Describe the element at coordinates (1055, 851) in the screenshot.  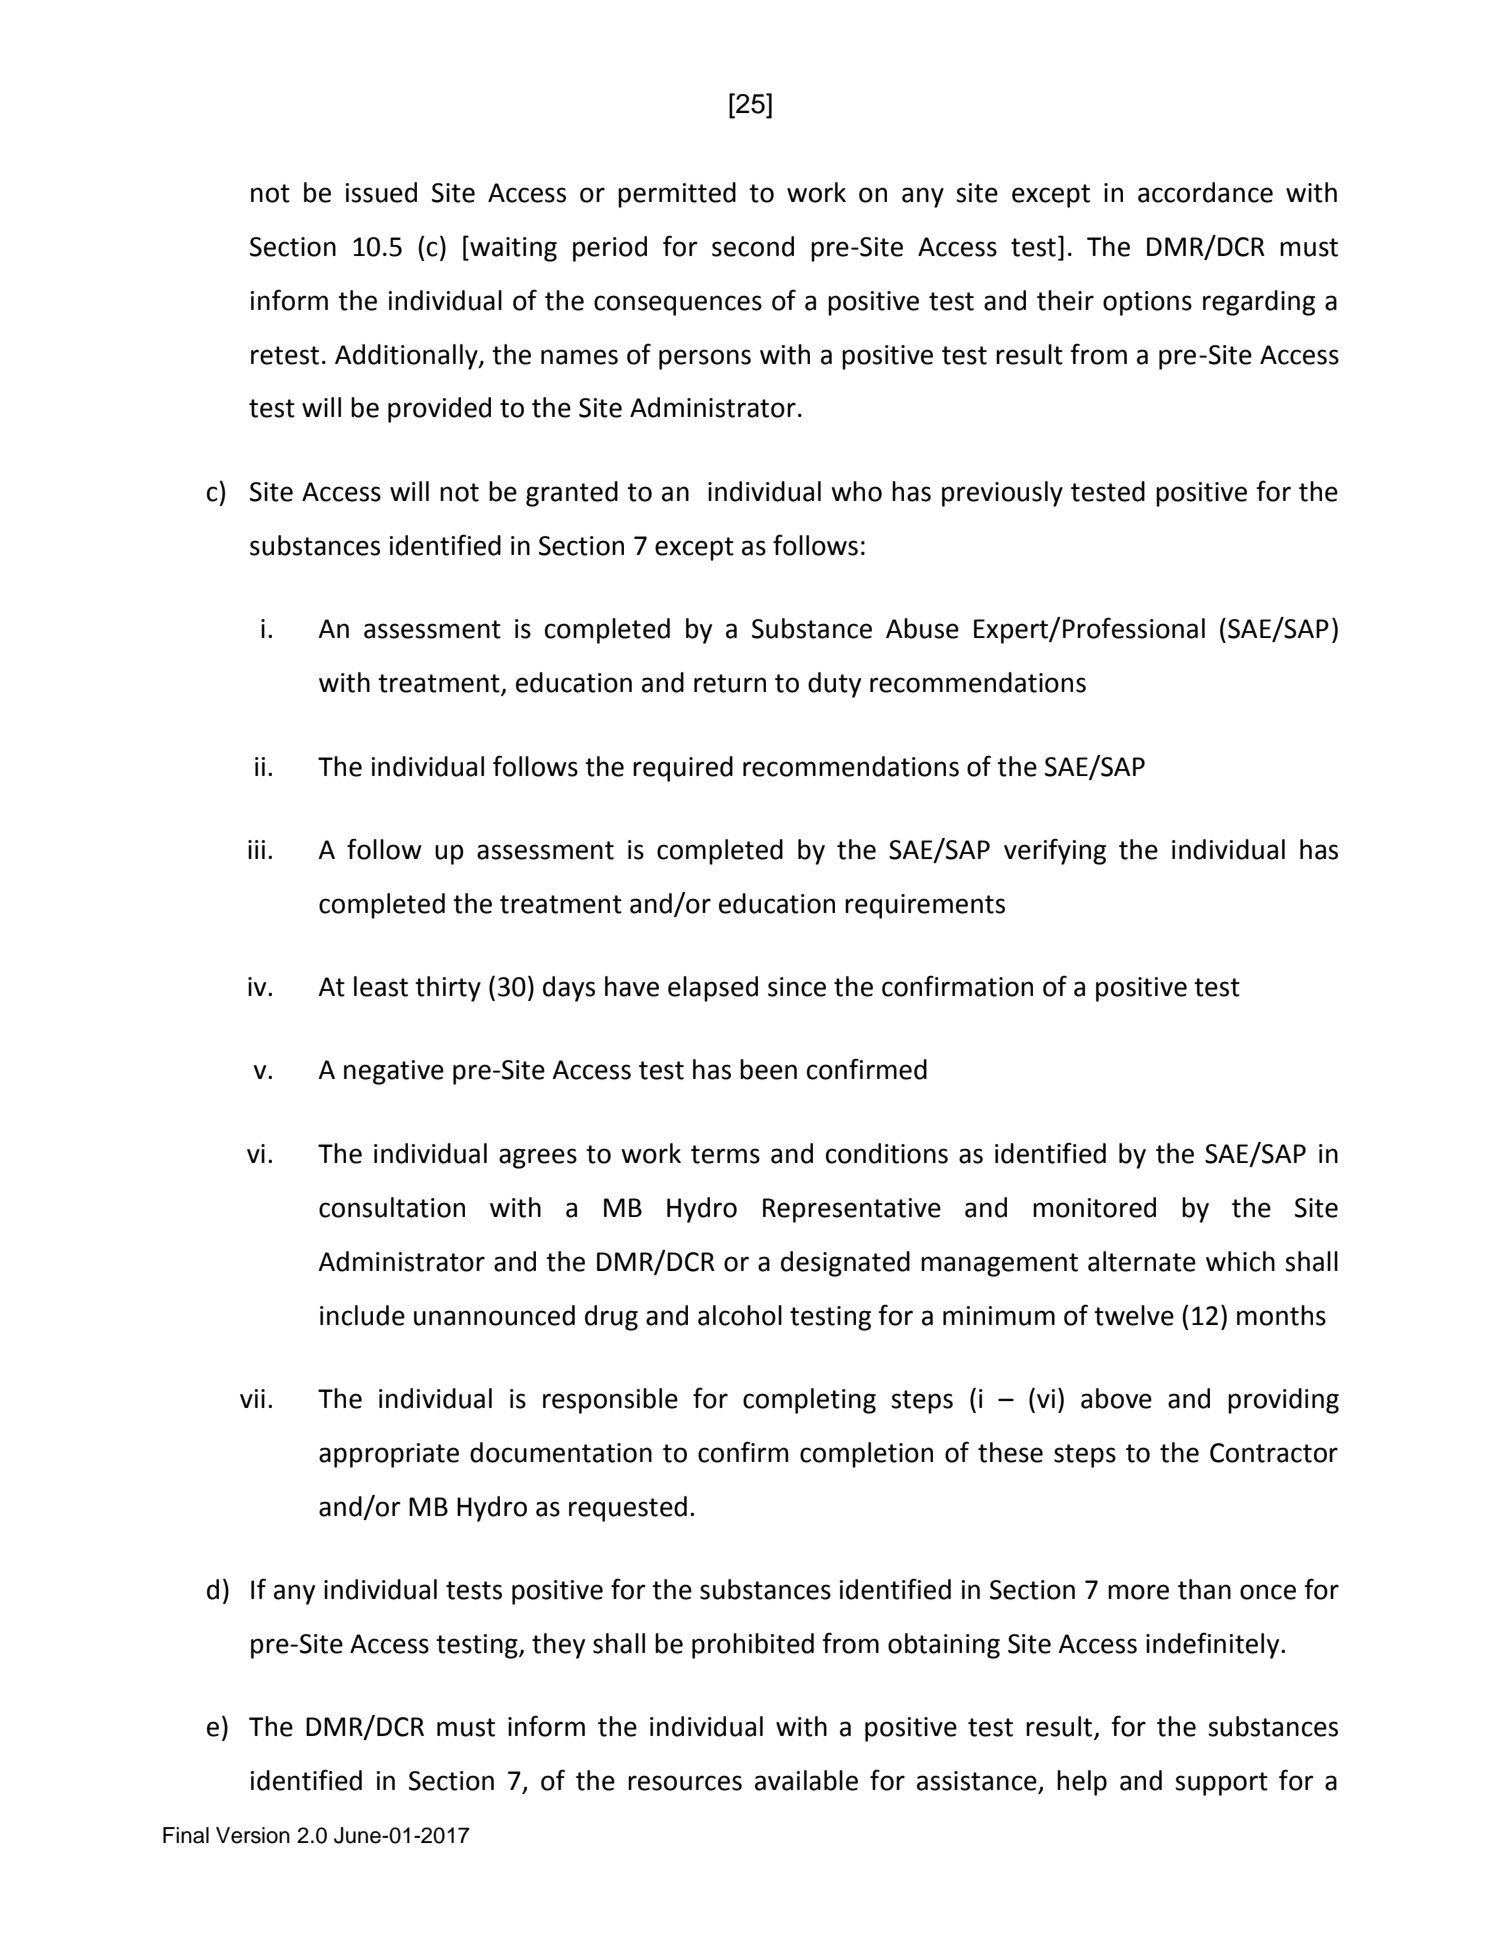
I see `verifying` at that location.
